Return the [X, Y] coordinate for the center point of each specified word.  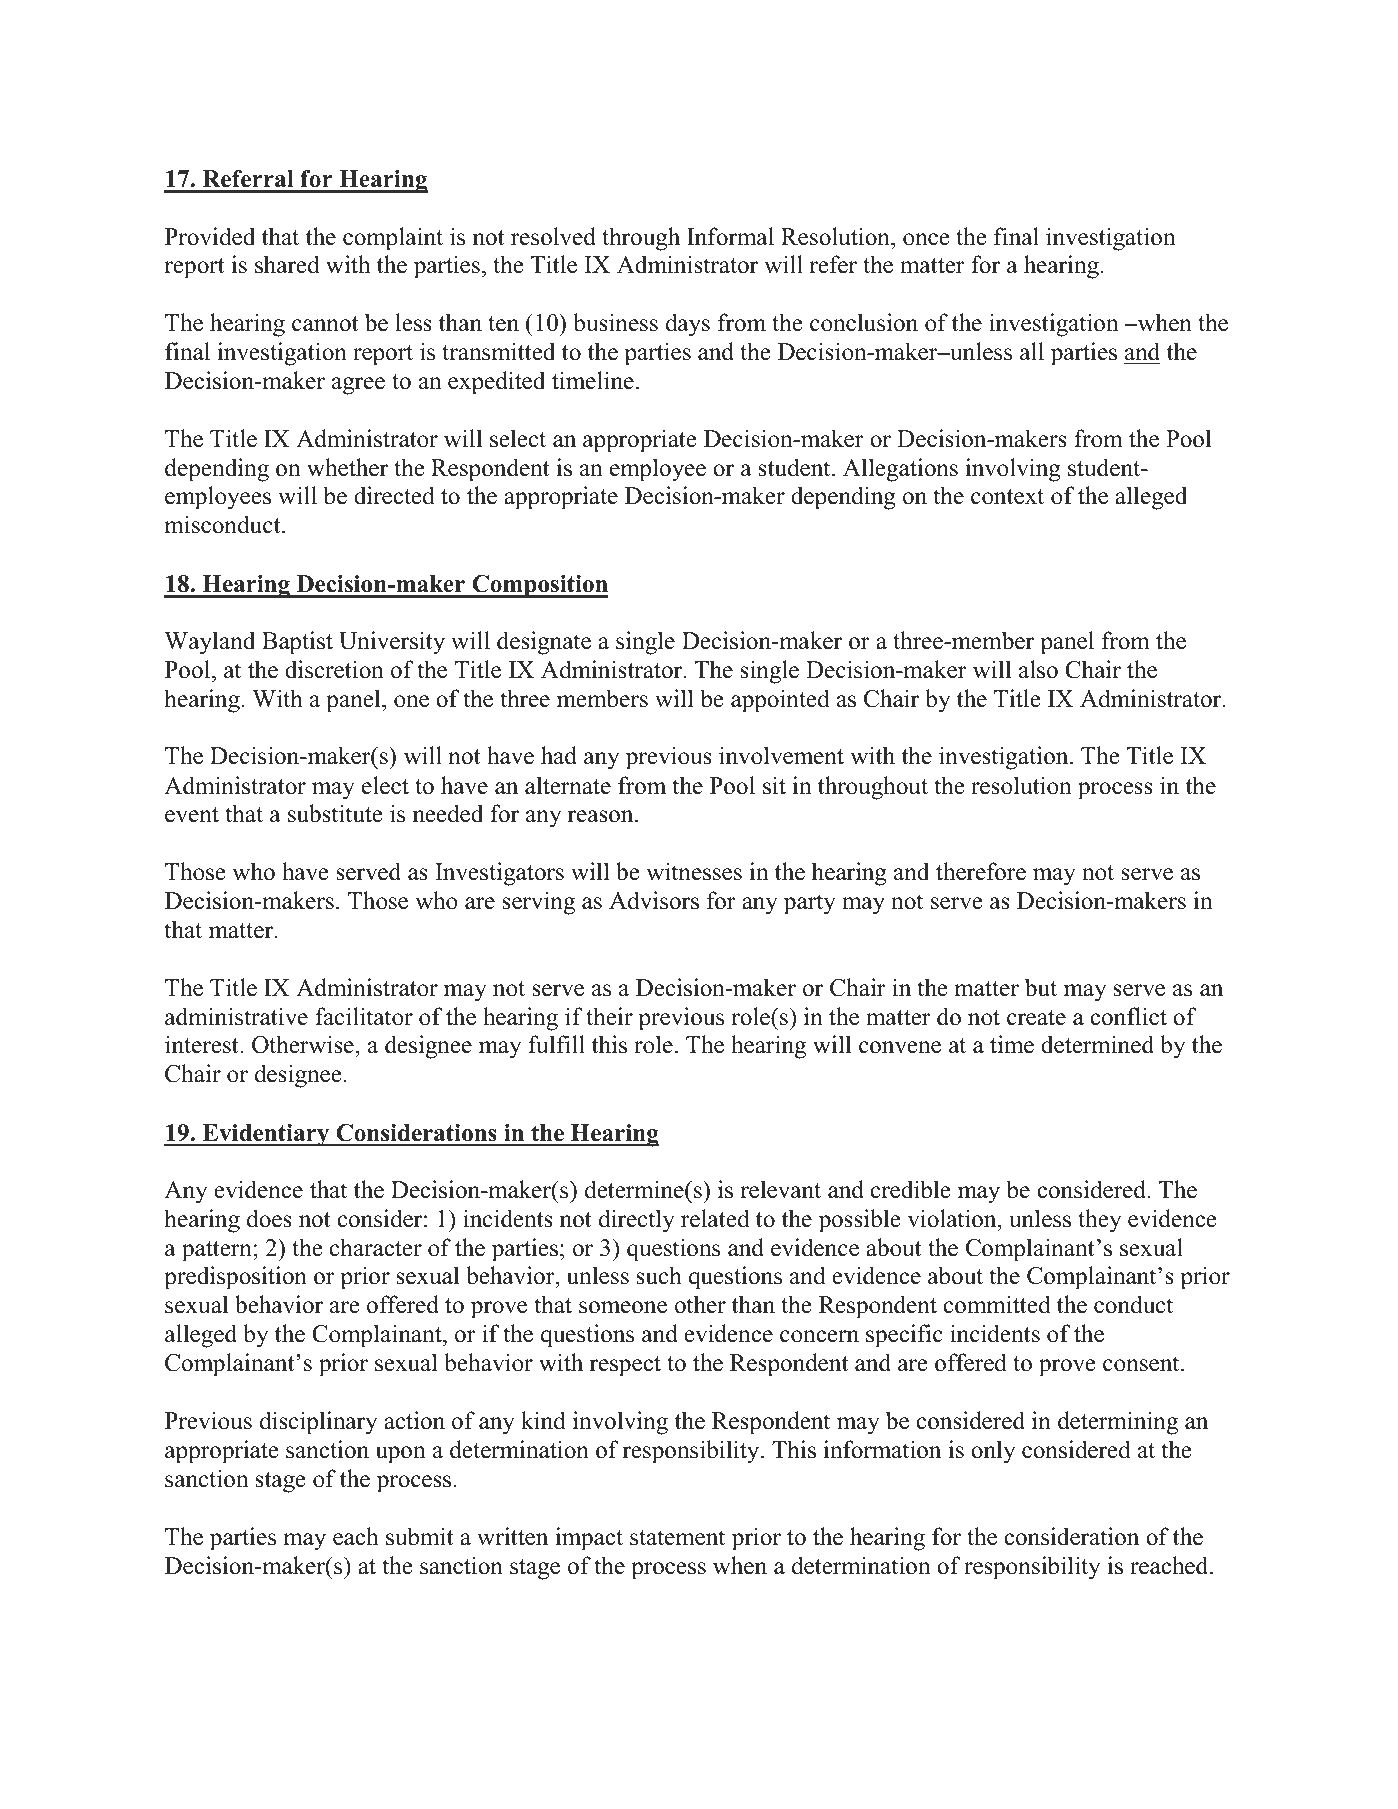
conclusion [864, 322]
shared [287, 264]
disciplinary [318, 1423]
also [1038, 669]
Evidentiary [266, 1135]
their [609, 1016]
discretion [334, 669]
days [688, 325]
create [1036, 1018]
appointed [780, 701]
